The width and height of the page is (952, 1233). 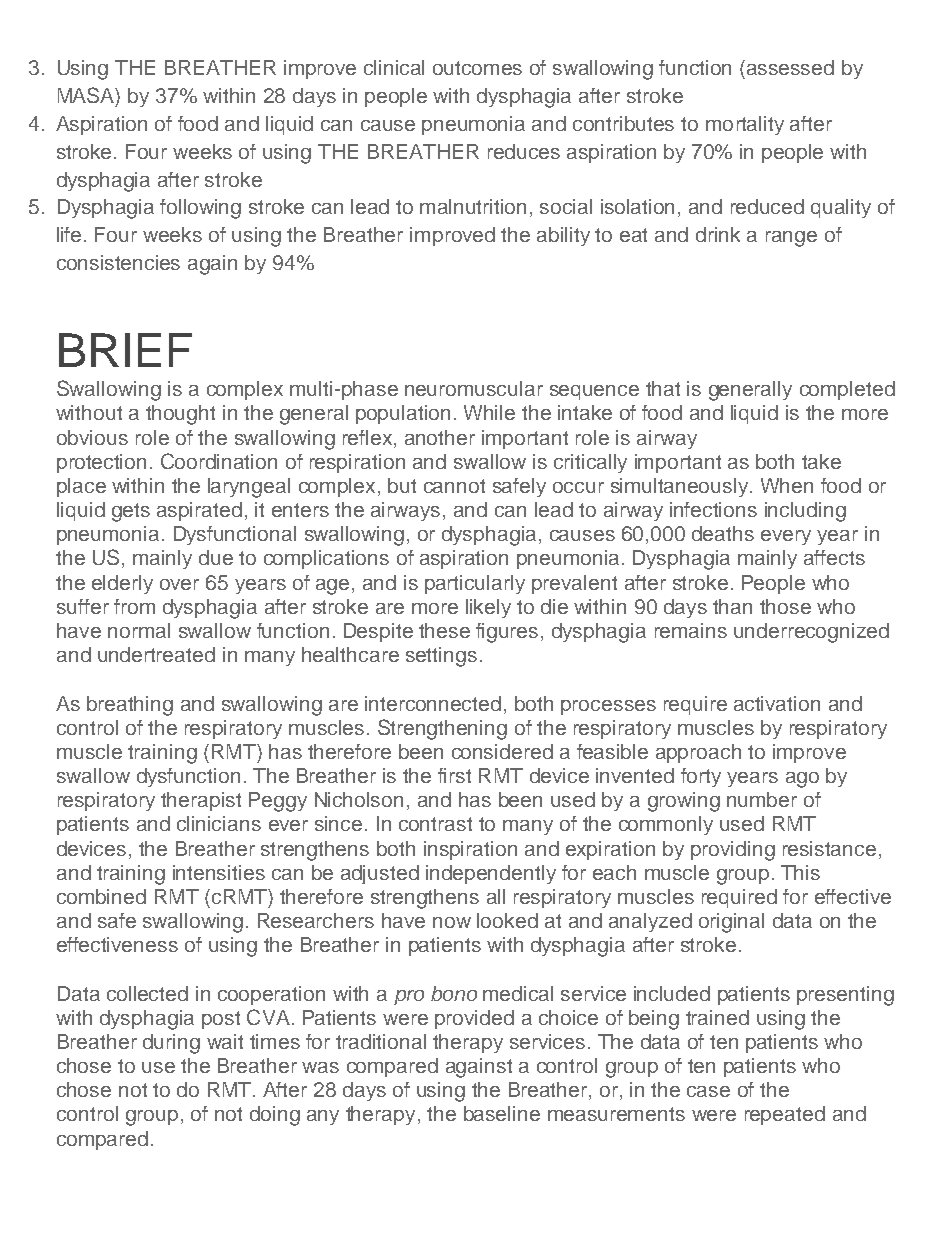 What do you see at coordinates (200, 209) in the page?
I see `following` at bounding box center [200, 209].
